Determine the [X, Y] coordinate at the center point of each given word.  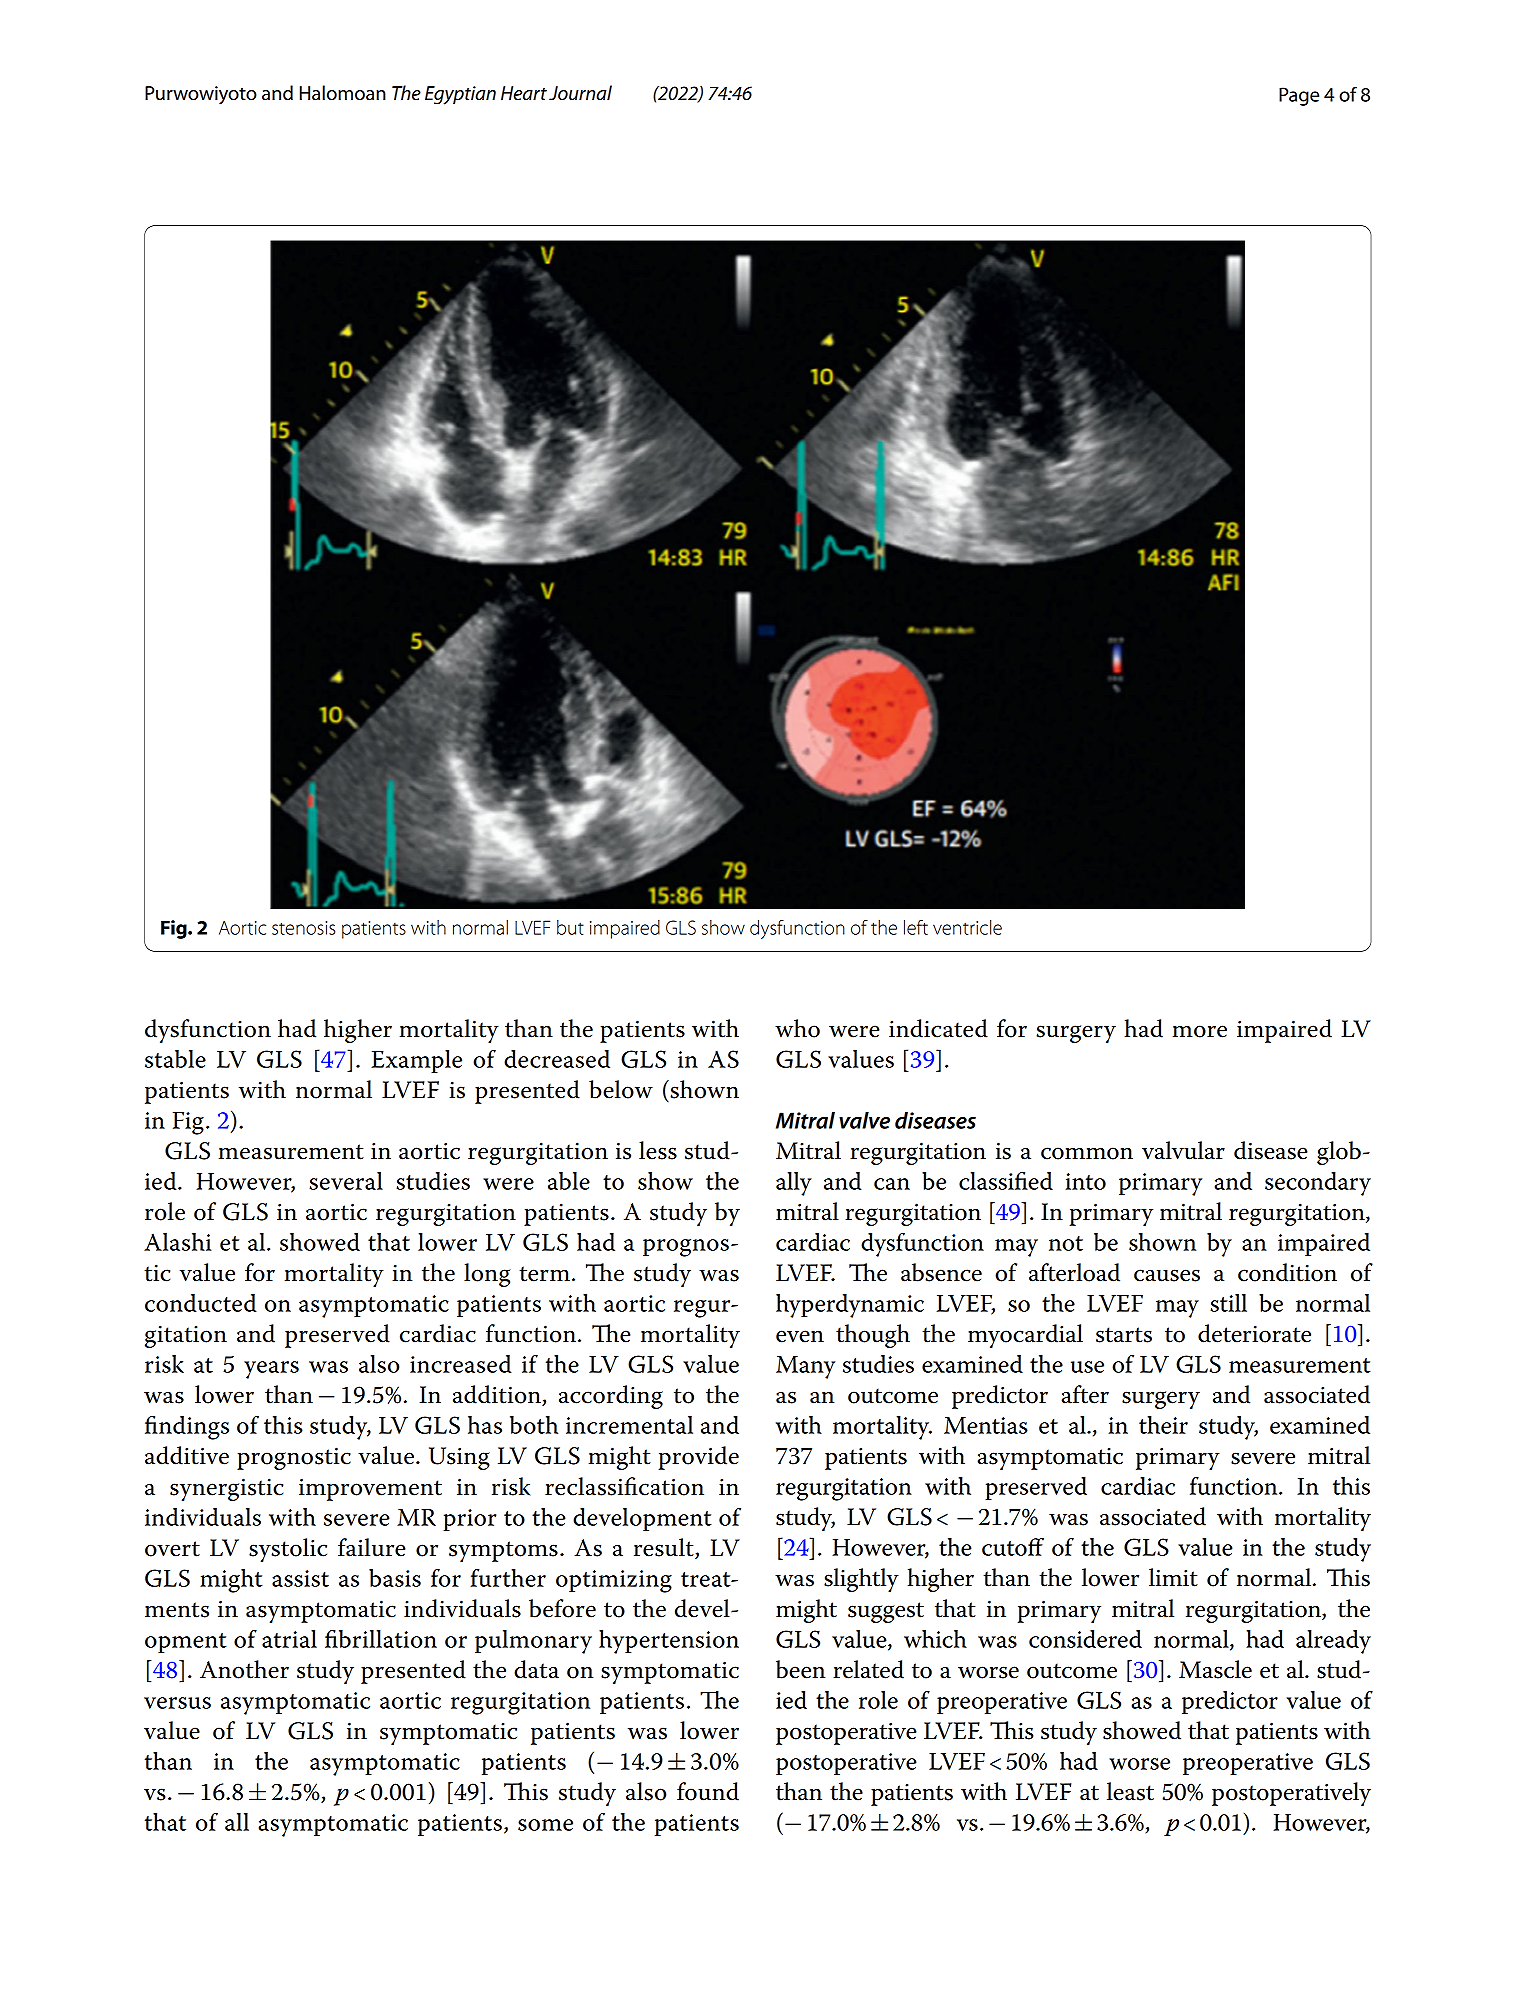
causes [1167, 1275]
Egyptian [460, 95]
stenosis [303, 928]
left [916, 927]
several [346, 1181]
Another [244, 1669]
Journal [580, 93]
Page [1299, 96]
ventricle [967, 927]
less [658, 1150]
